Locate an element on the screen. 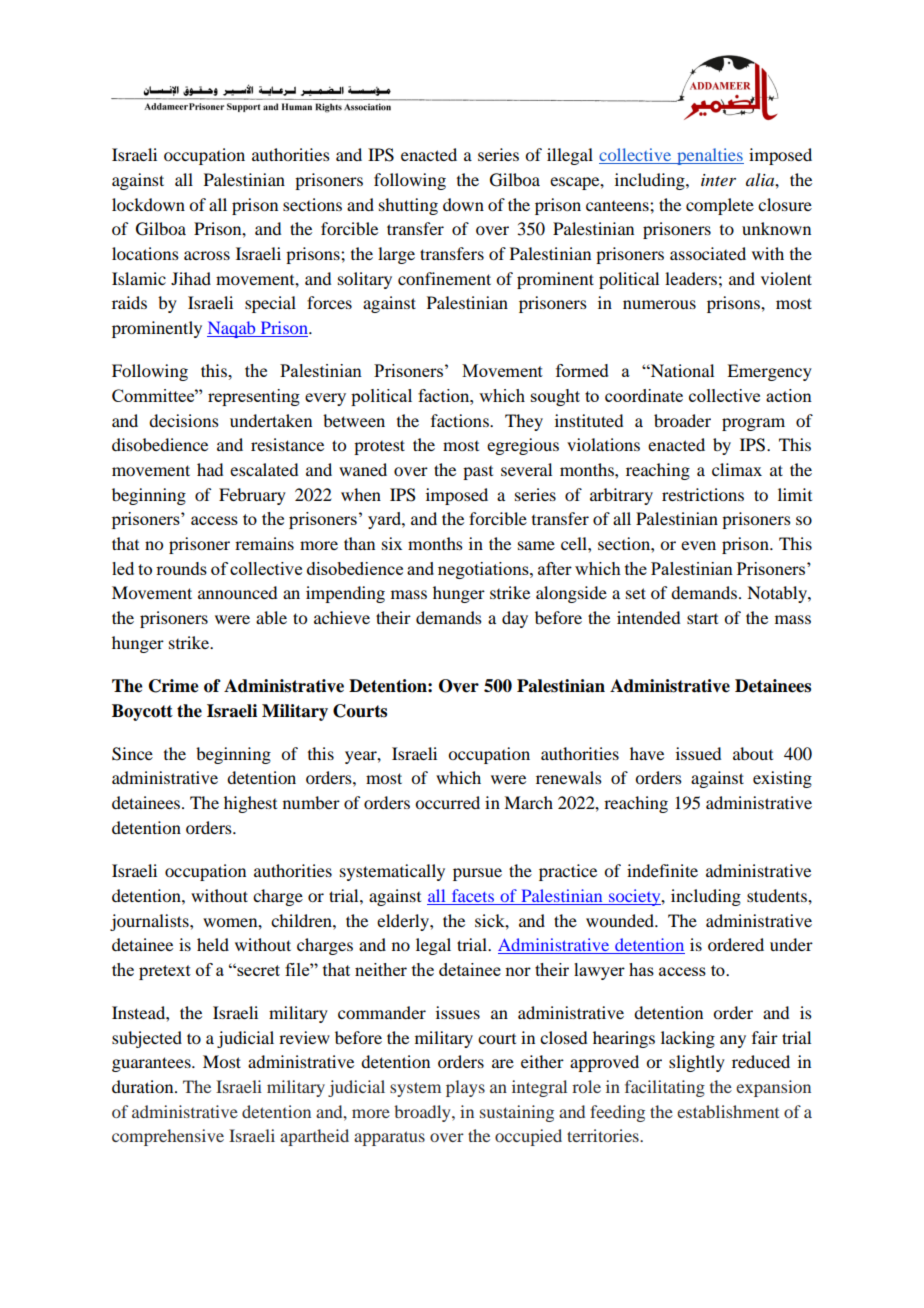  establishment is located at coordinates (728, 1111).
